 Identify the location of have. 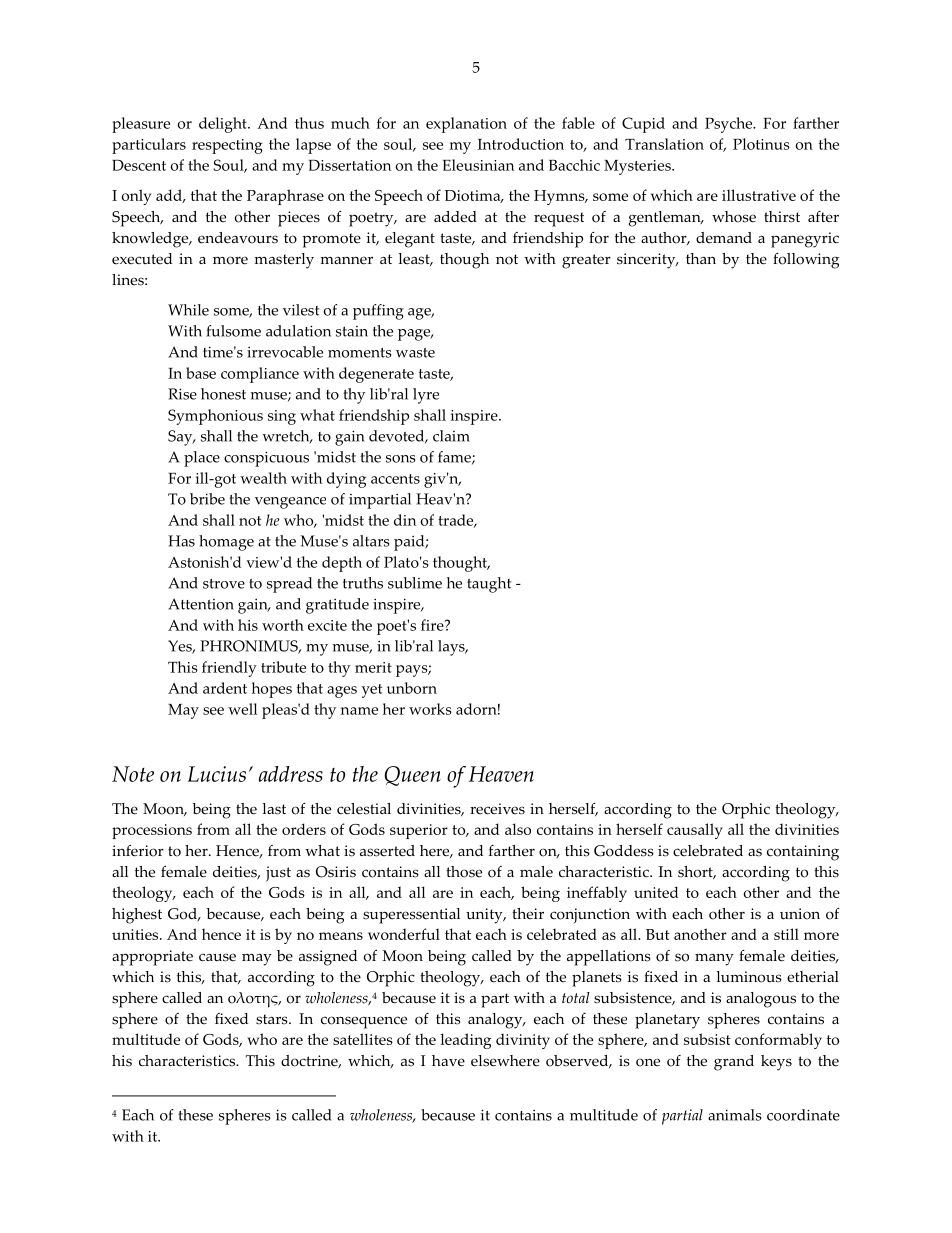
(448, 1061).
